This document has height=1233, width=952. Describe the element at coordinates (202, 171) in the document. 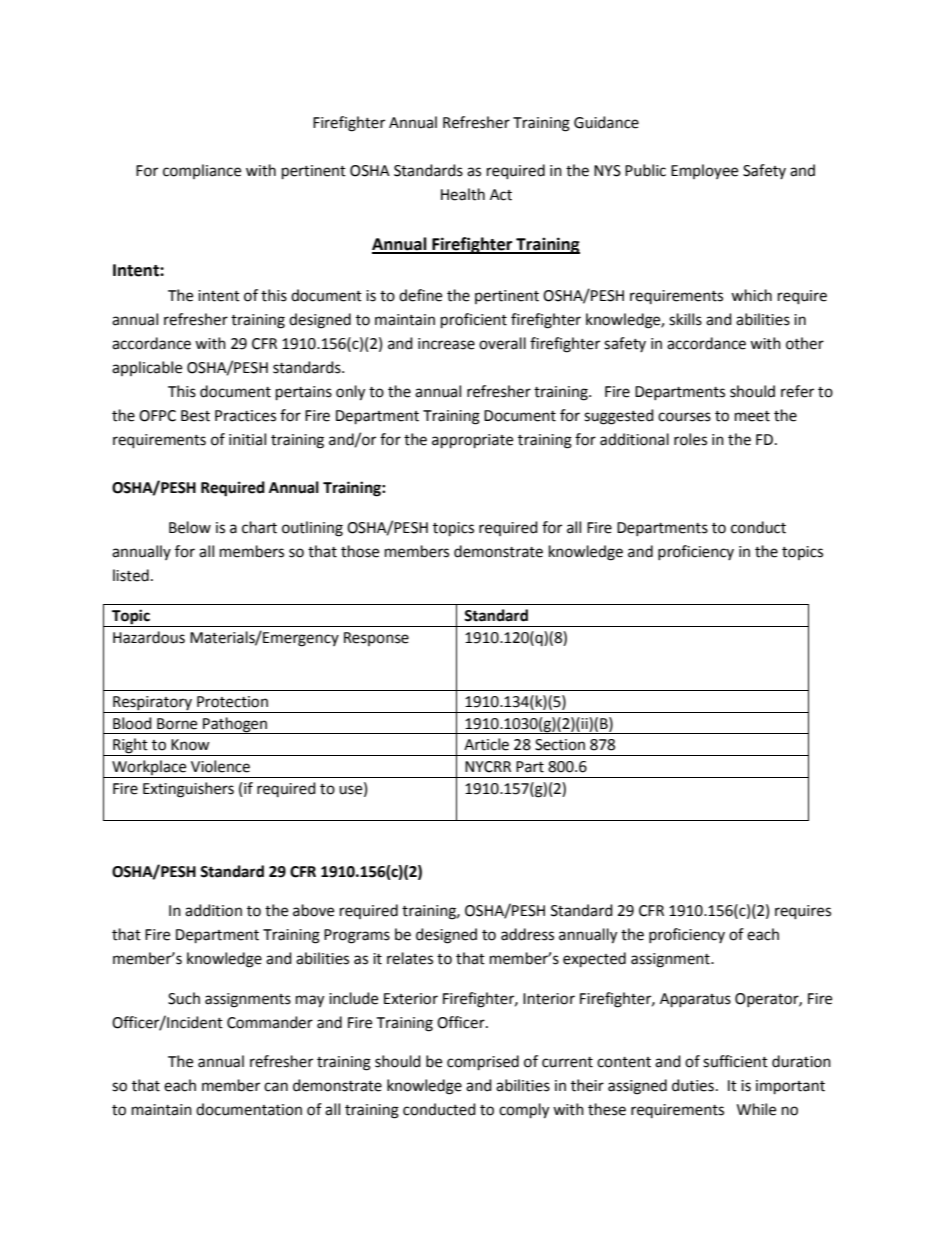

I see `compliance` at that location.
